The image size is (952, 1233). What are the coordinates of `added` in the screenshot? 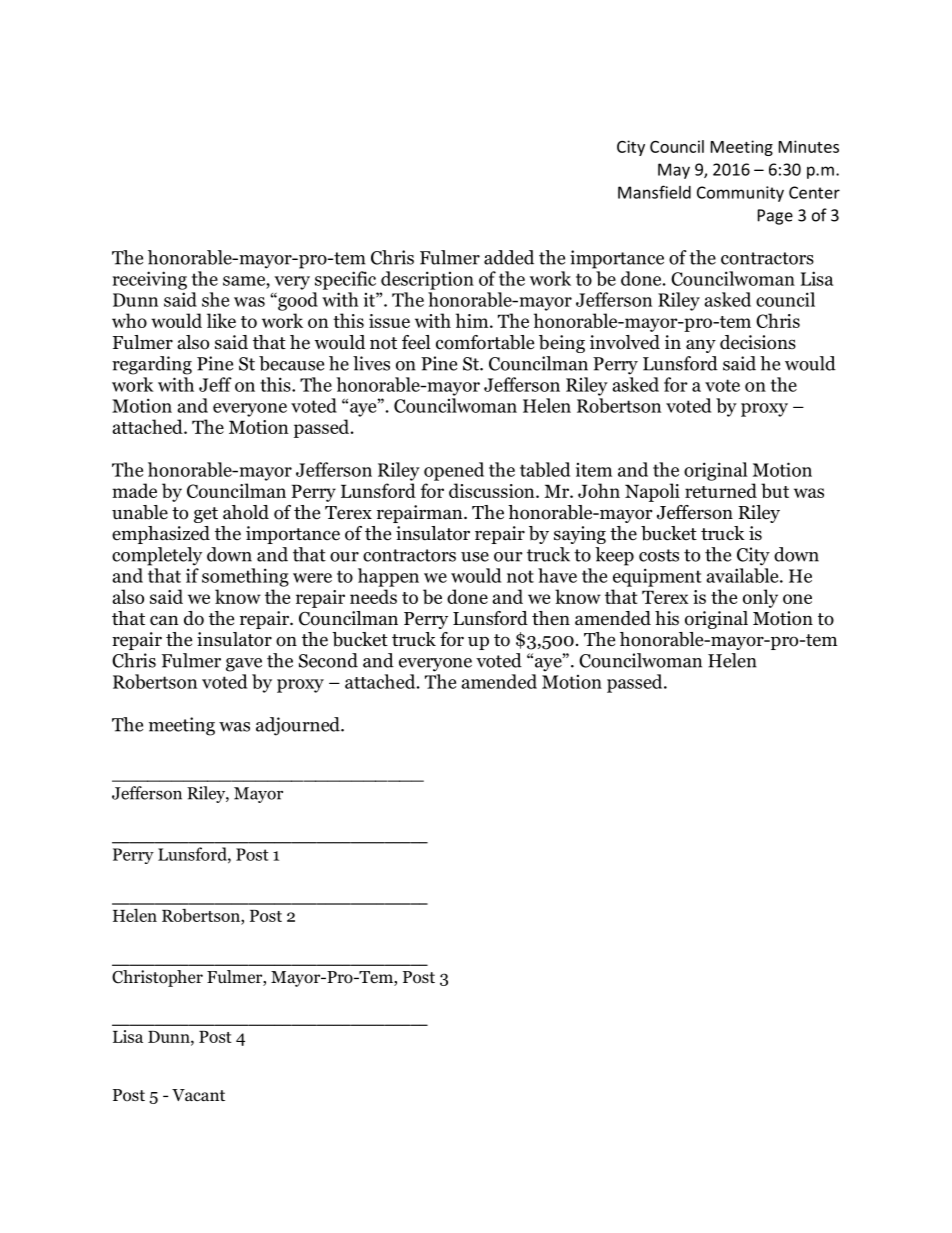 It's located at (509, 257).
